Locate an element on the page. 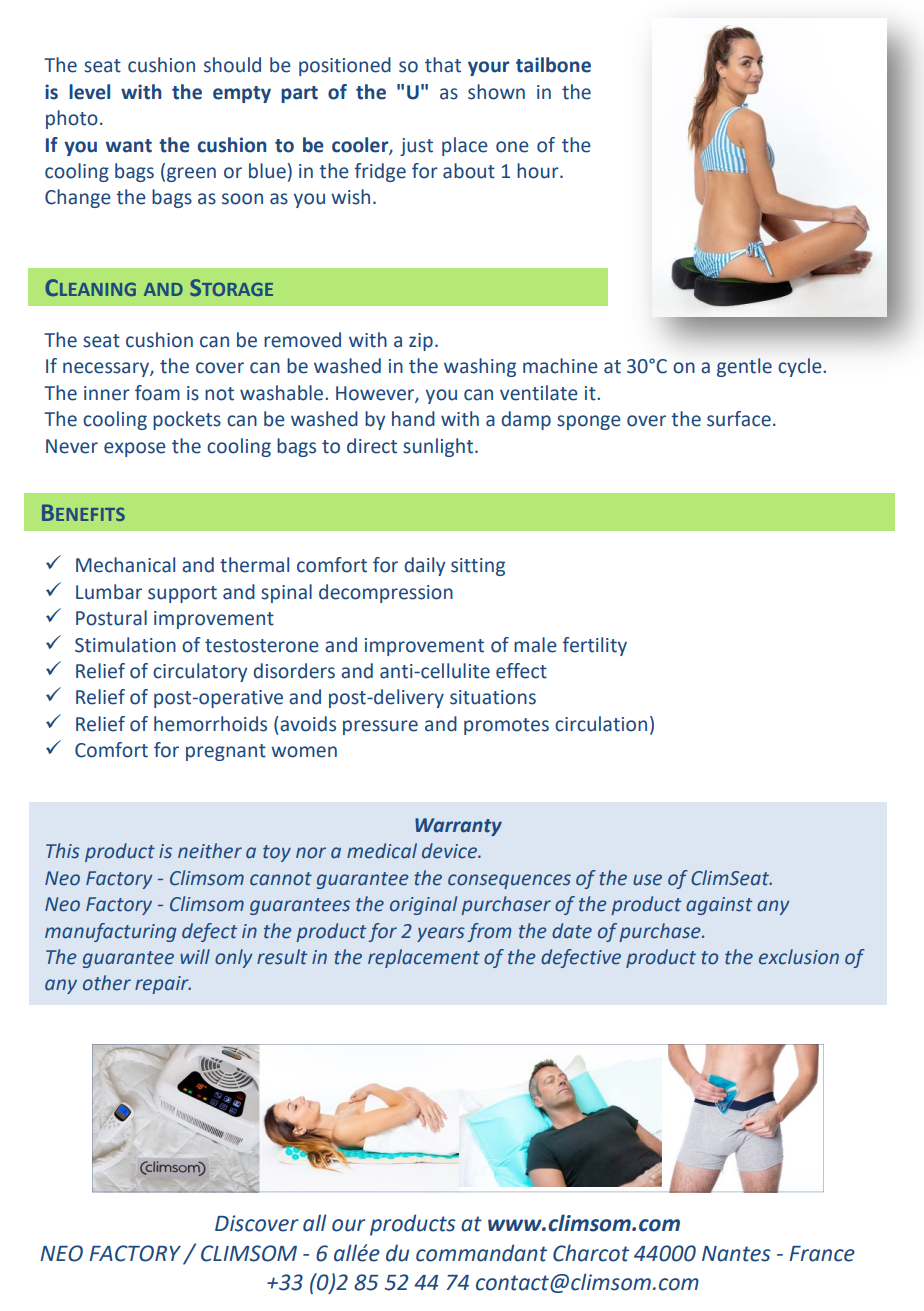  that is located at coordinates (443, 65).
